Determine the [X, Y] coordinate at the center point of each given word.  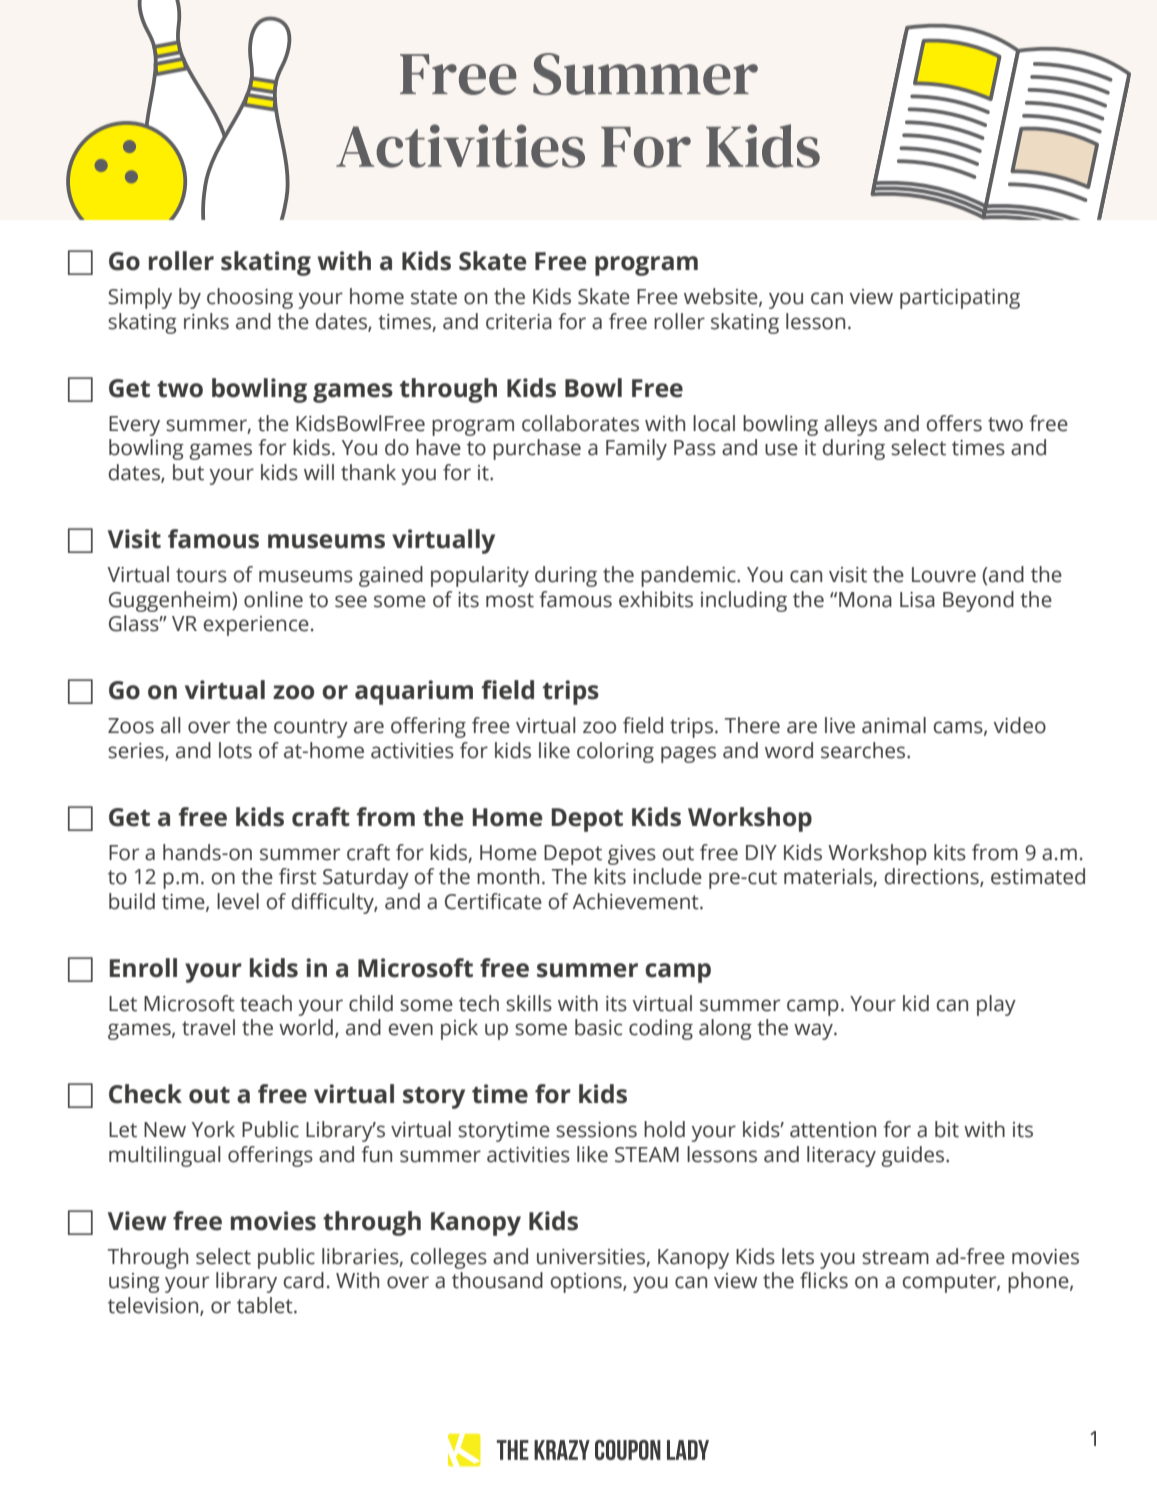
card [303, 1280]
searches [864, 750]
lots [235, 750]
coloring [615, 752]
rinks [206, 321]
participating [960, 299]
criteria [519, 322]
